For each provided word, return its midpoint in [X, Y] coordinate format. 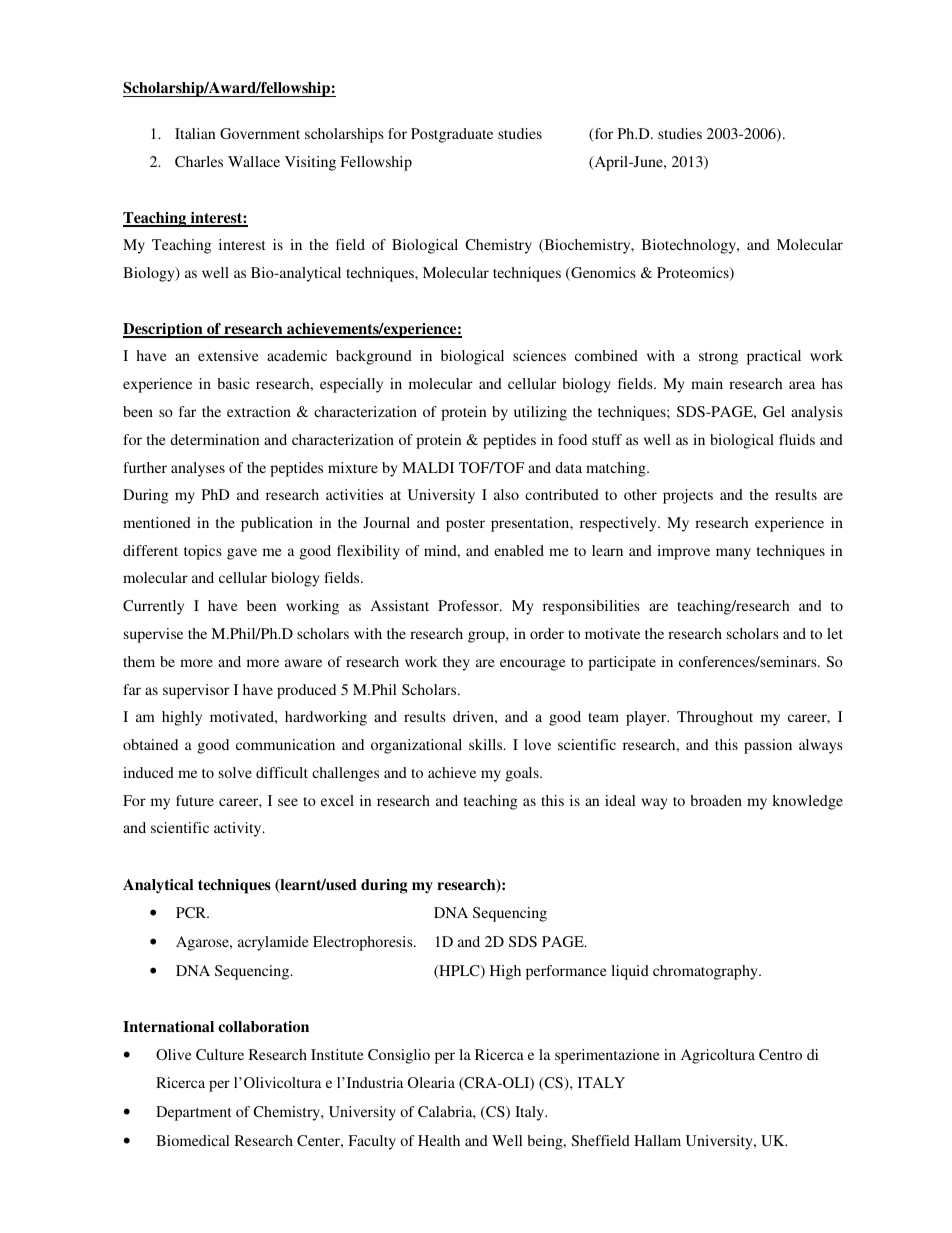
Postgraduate [452, 135]
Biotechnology [690, 246]
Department [194, 1113]
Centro [780, 1054]
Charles [199, 161]
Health [439, 1140]
